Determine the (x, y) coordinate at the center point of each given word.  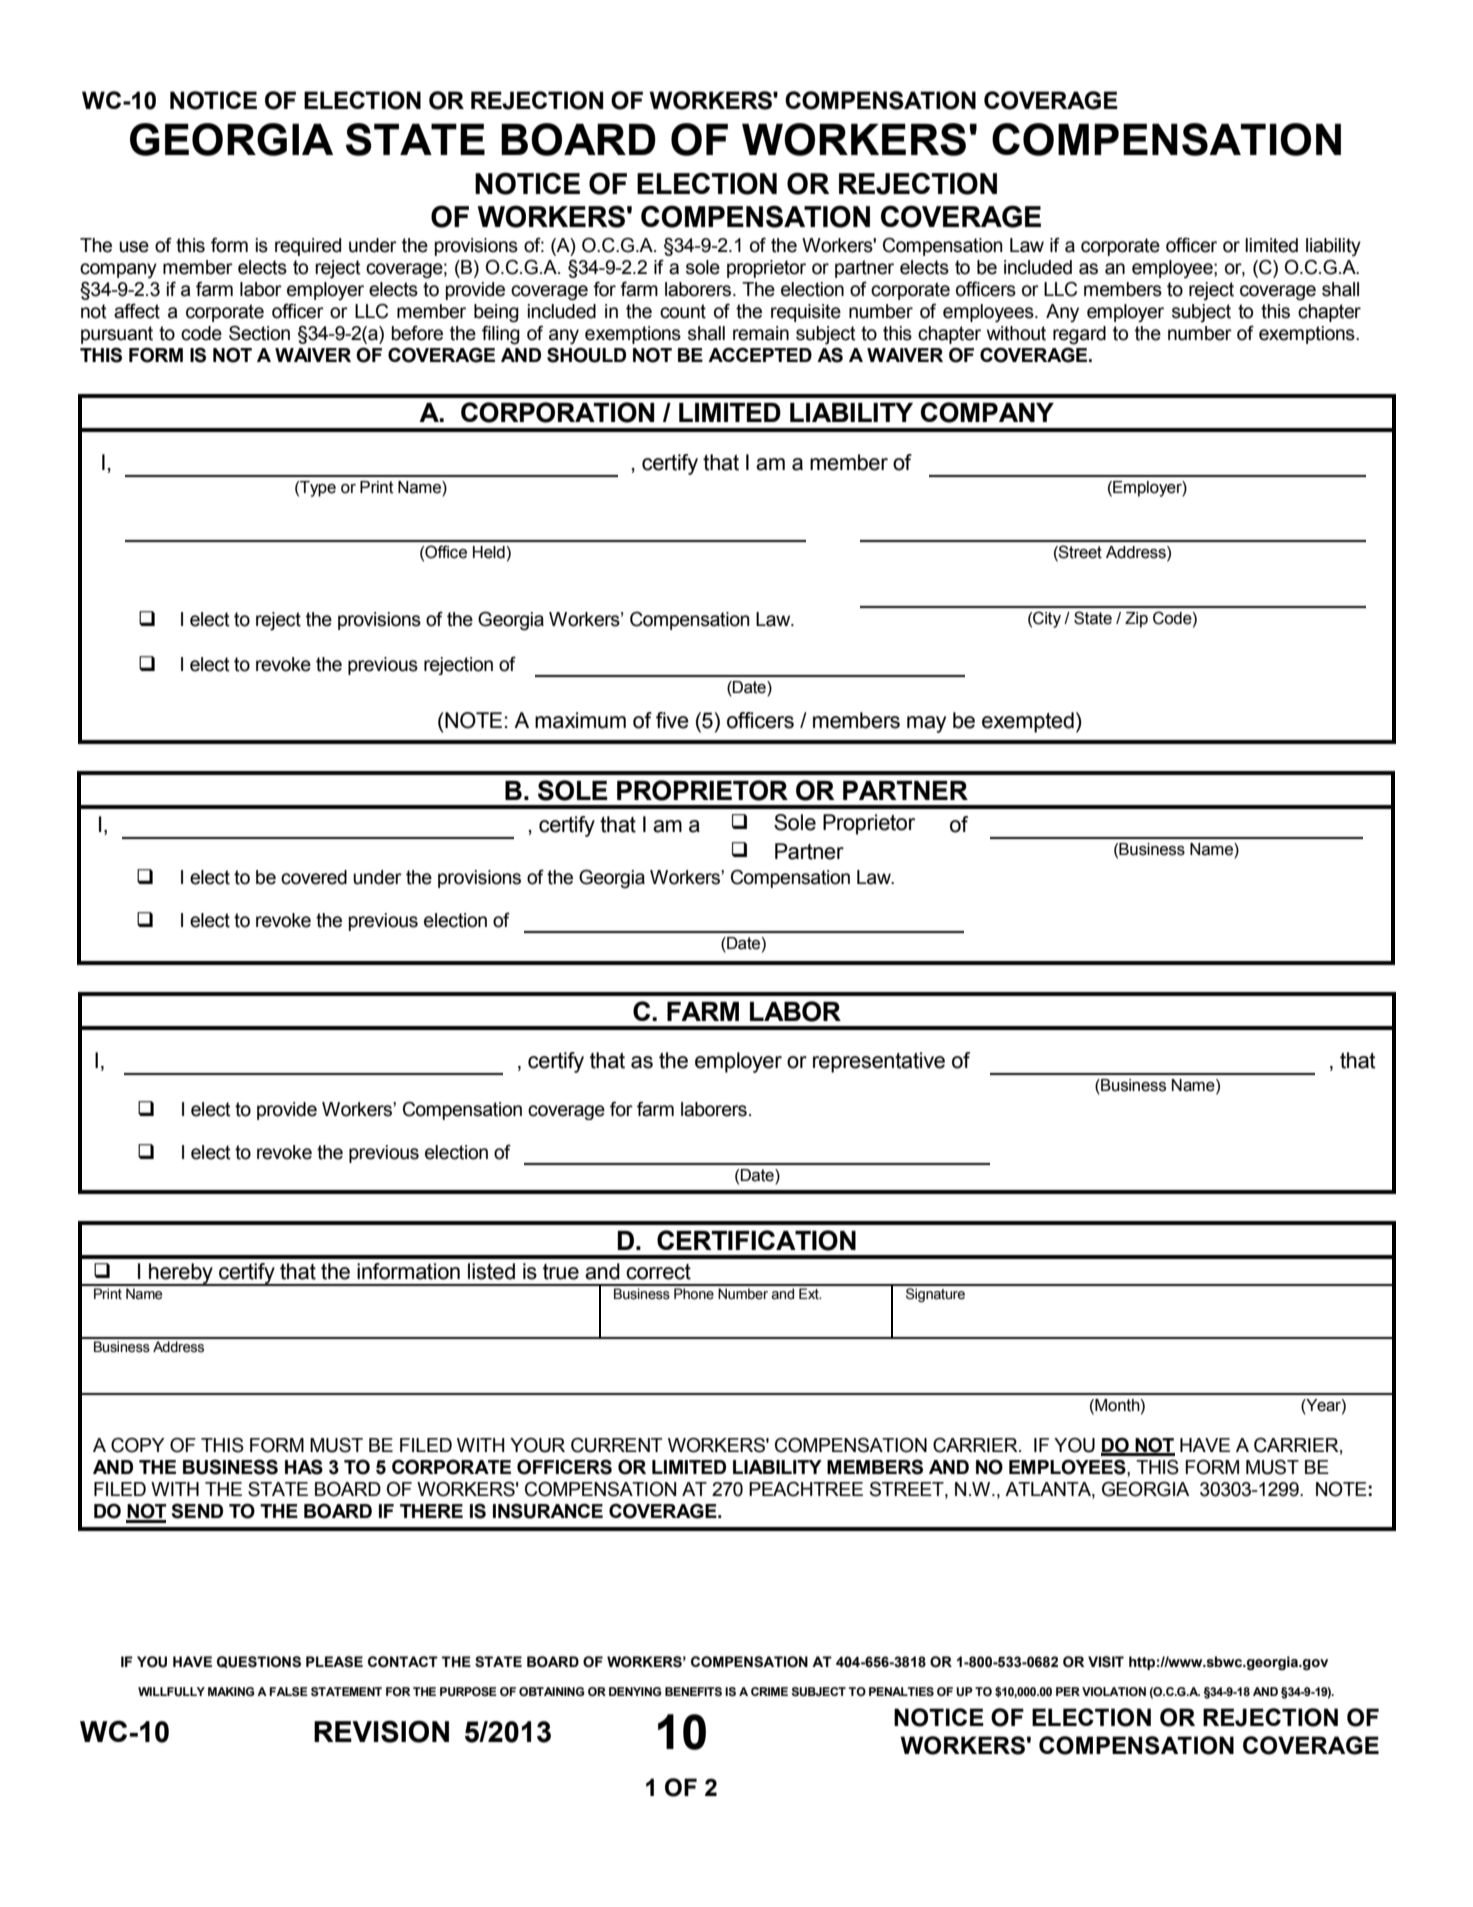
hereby (181, 1274)
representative (879, 1062)
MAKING (231, 1691)
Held (489, 552)
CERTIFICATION (756, 1240)
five (672, 720)
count (683, 311)
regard (1079, 335)
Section (259, 333)
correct (658, 1272)
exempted (1028, 722)
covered (314, 877)
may (926, 724)
